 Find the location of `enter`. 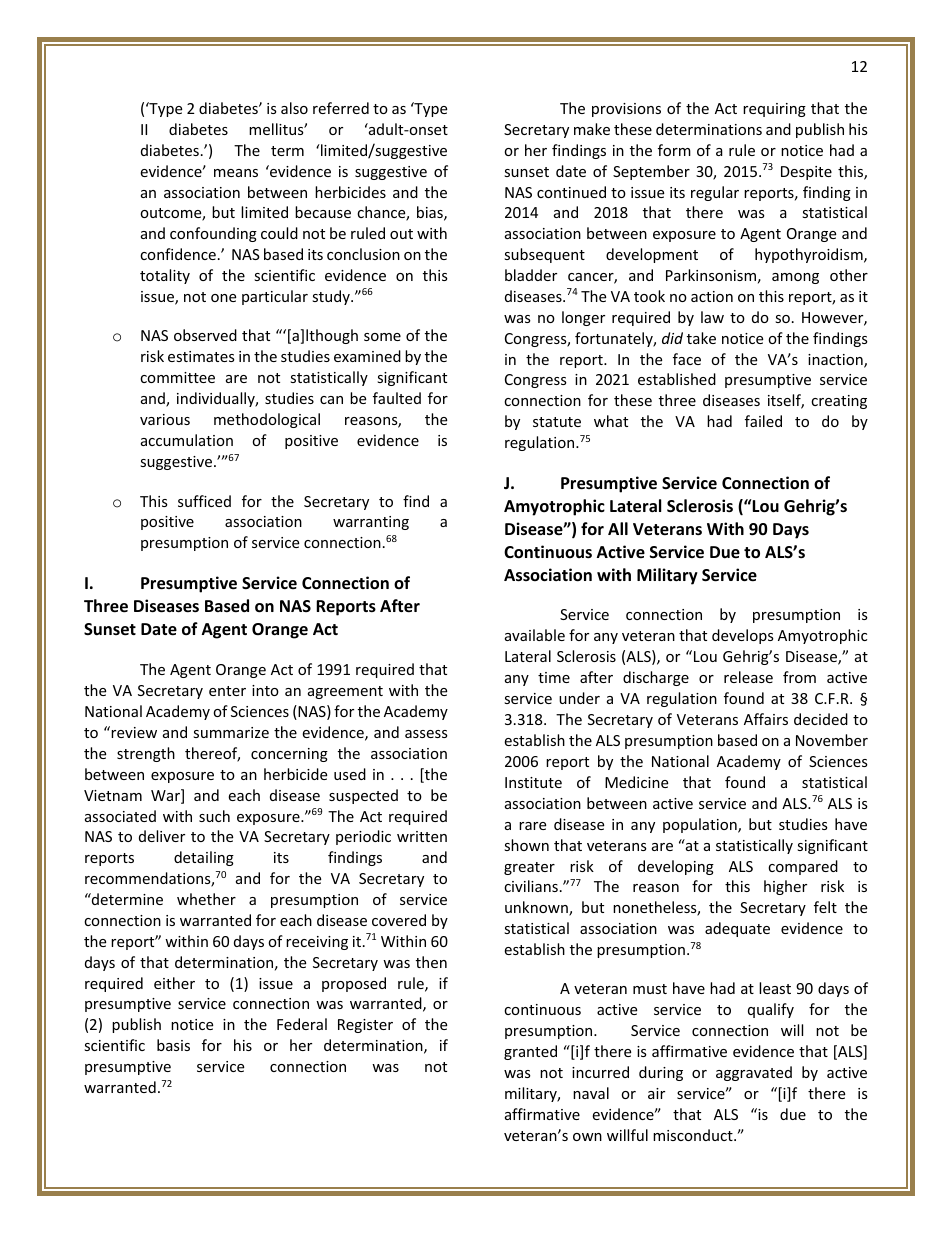

enter is located at coordinates (227, 691).
